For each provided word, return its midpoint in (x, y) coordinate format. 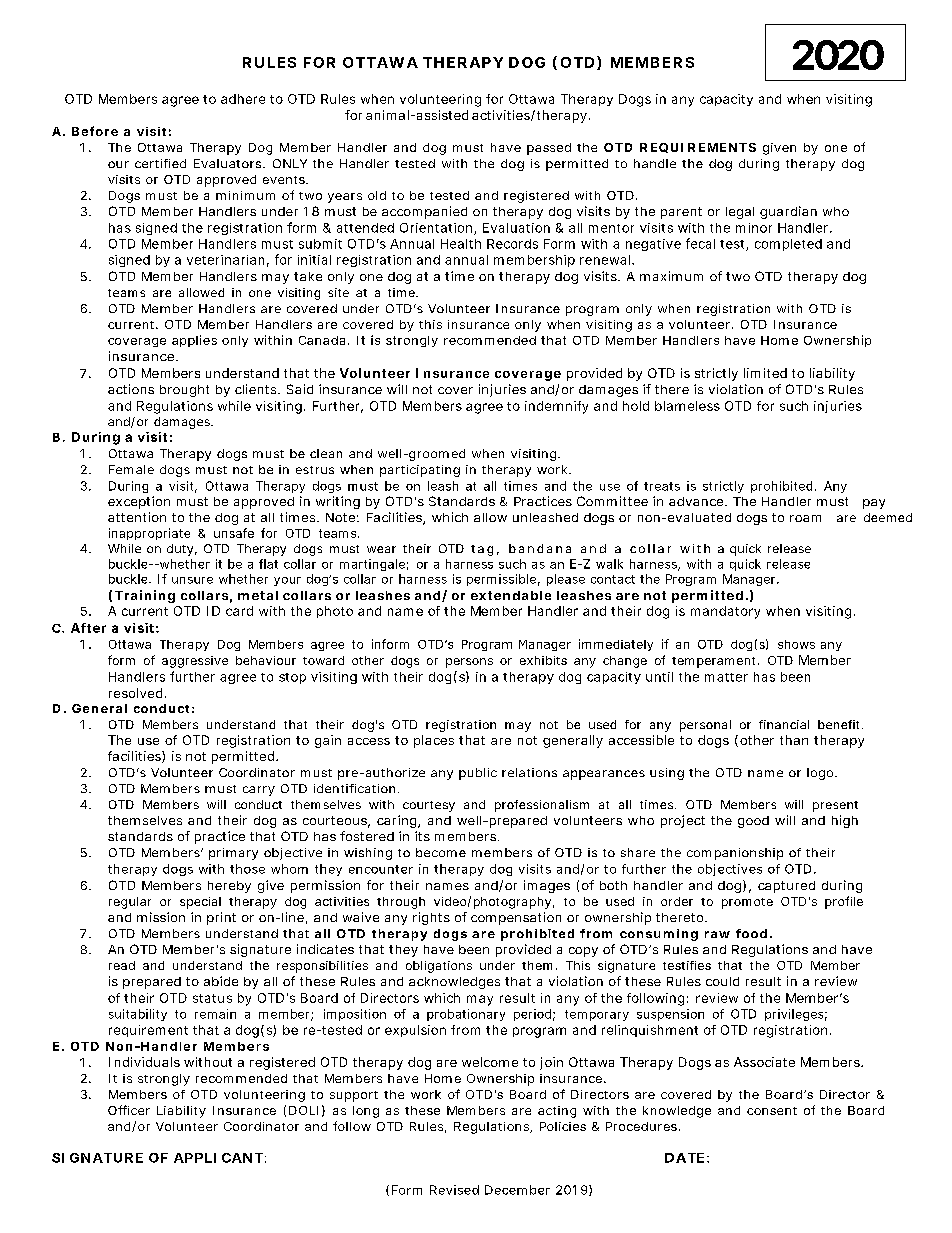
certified (160, 163)
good (753, 822)
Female (131, 469)
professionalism (542, 806)
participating (420, 471)
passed (549, 149)
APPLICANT (218, 1158)
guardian (788, 212)
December (517, 1190)
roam (805, 518)
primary (233, 854)
